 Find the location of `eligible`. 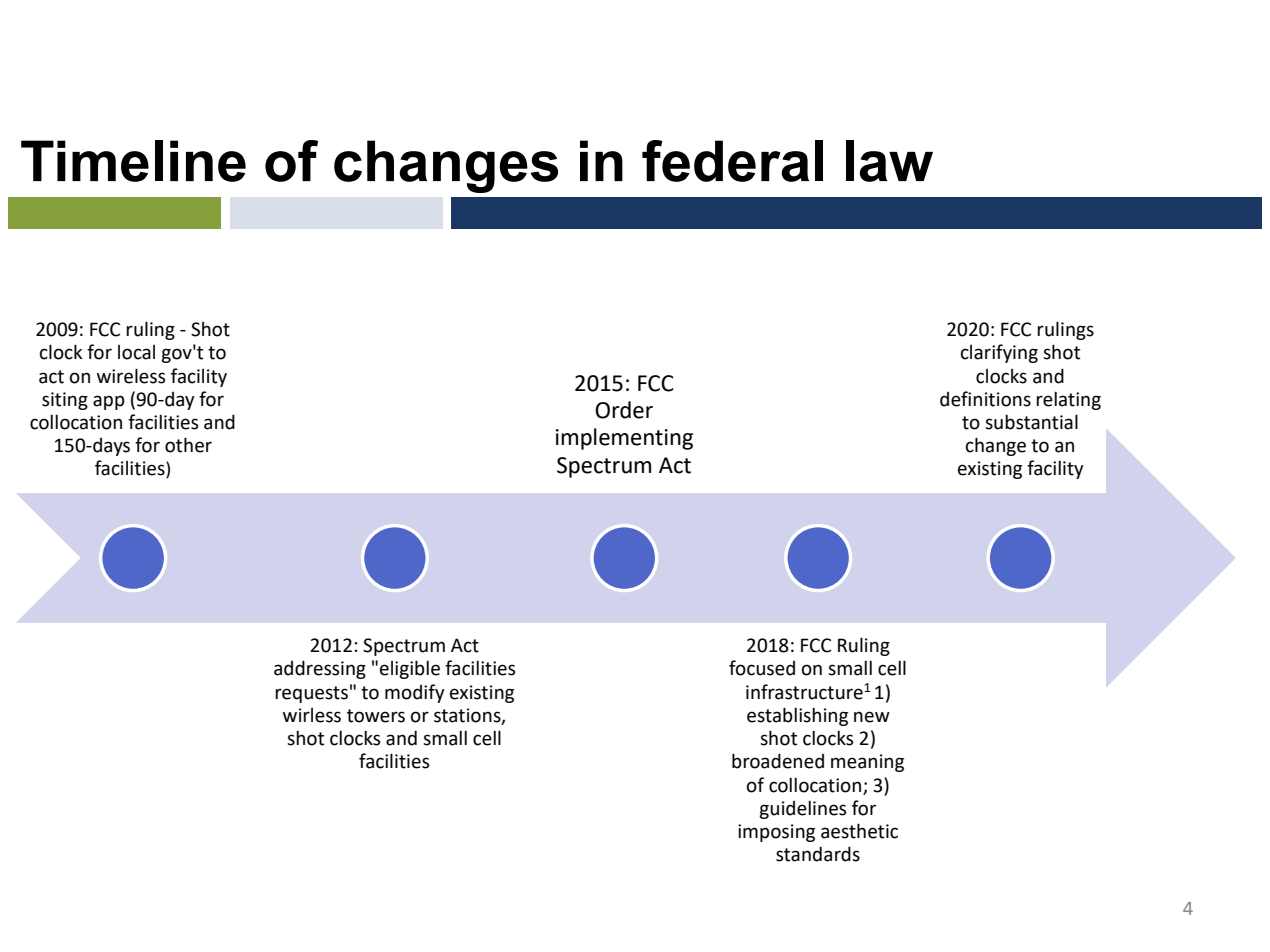

eligible is located at coordinates (410, 669).
